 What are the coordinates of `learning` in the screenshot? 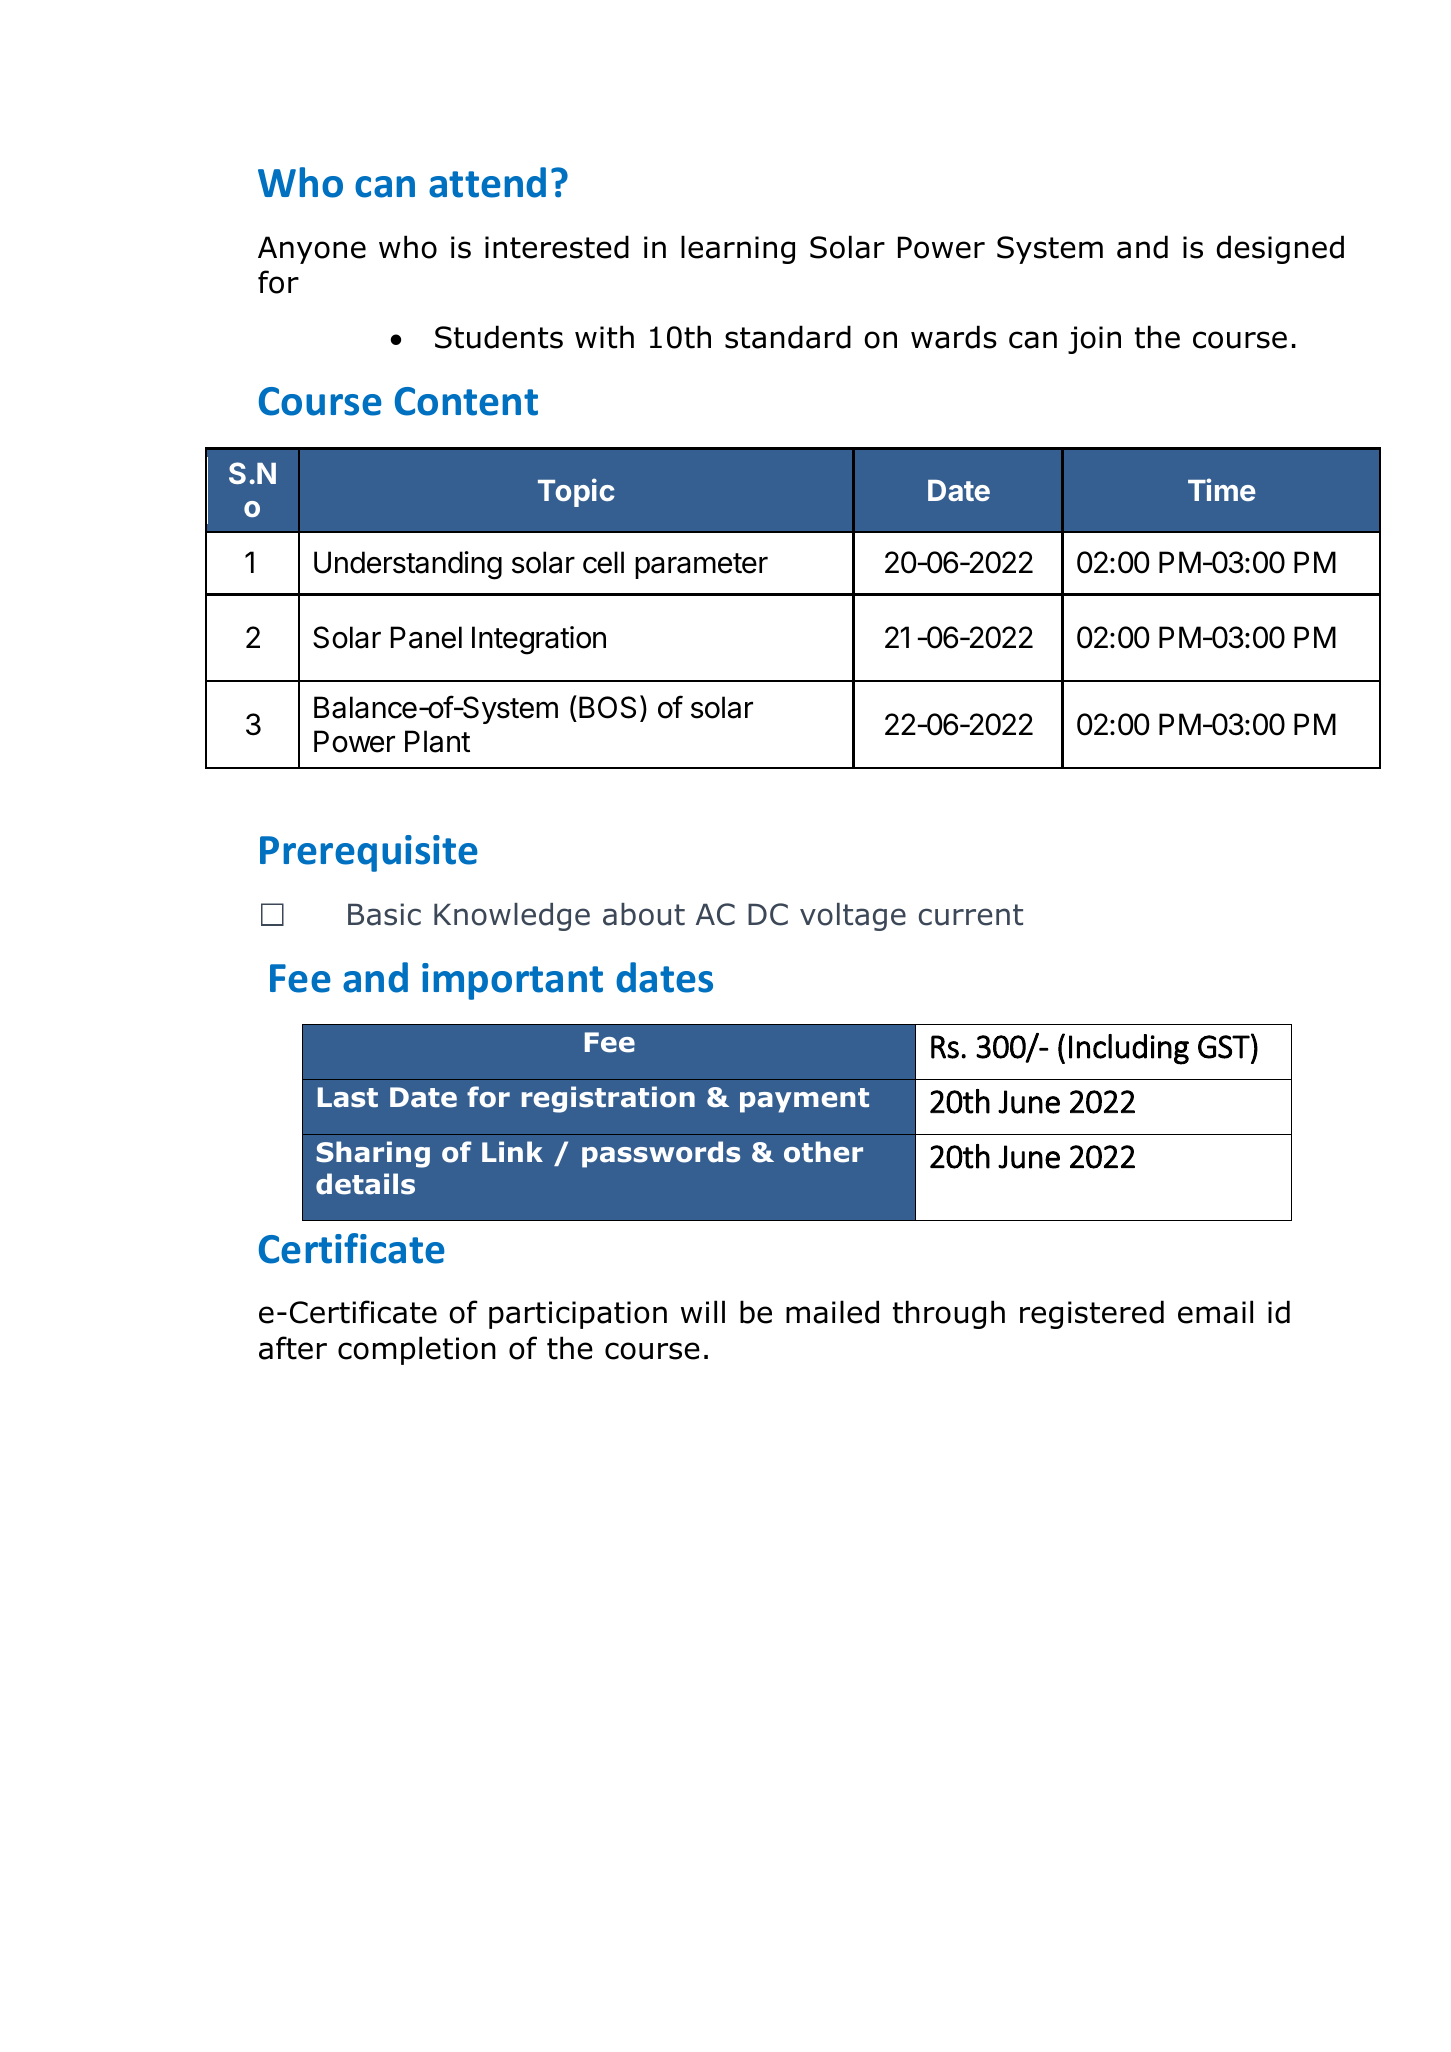 It's located at (738, 249).
